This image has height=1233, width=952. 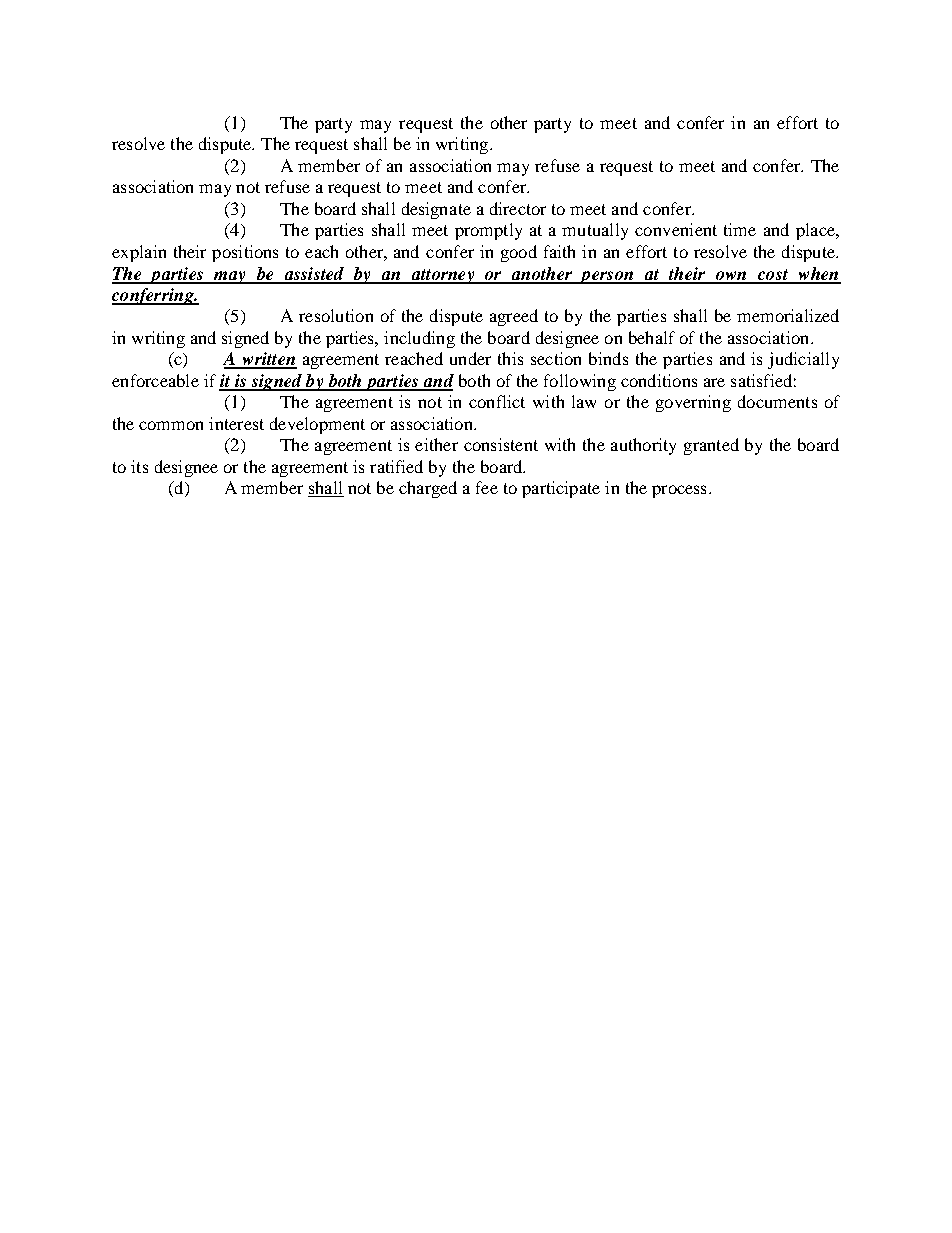 What do you see at coordinates (607, 277) in the image?
I see `person` at bounding box center [607, 277].
